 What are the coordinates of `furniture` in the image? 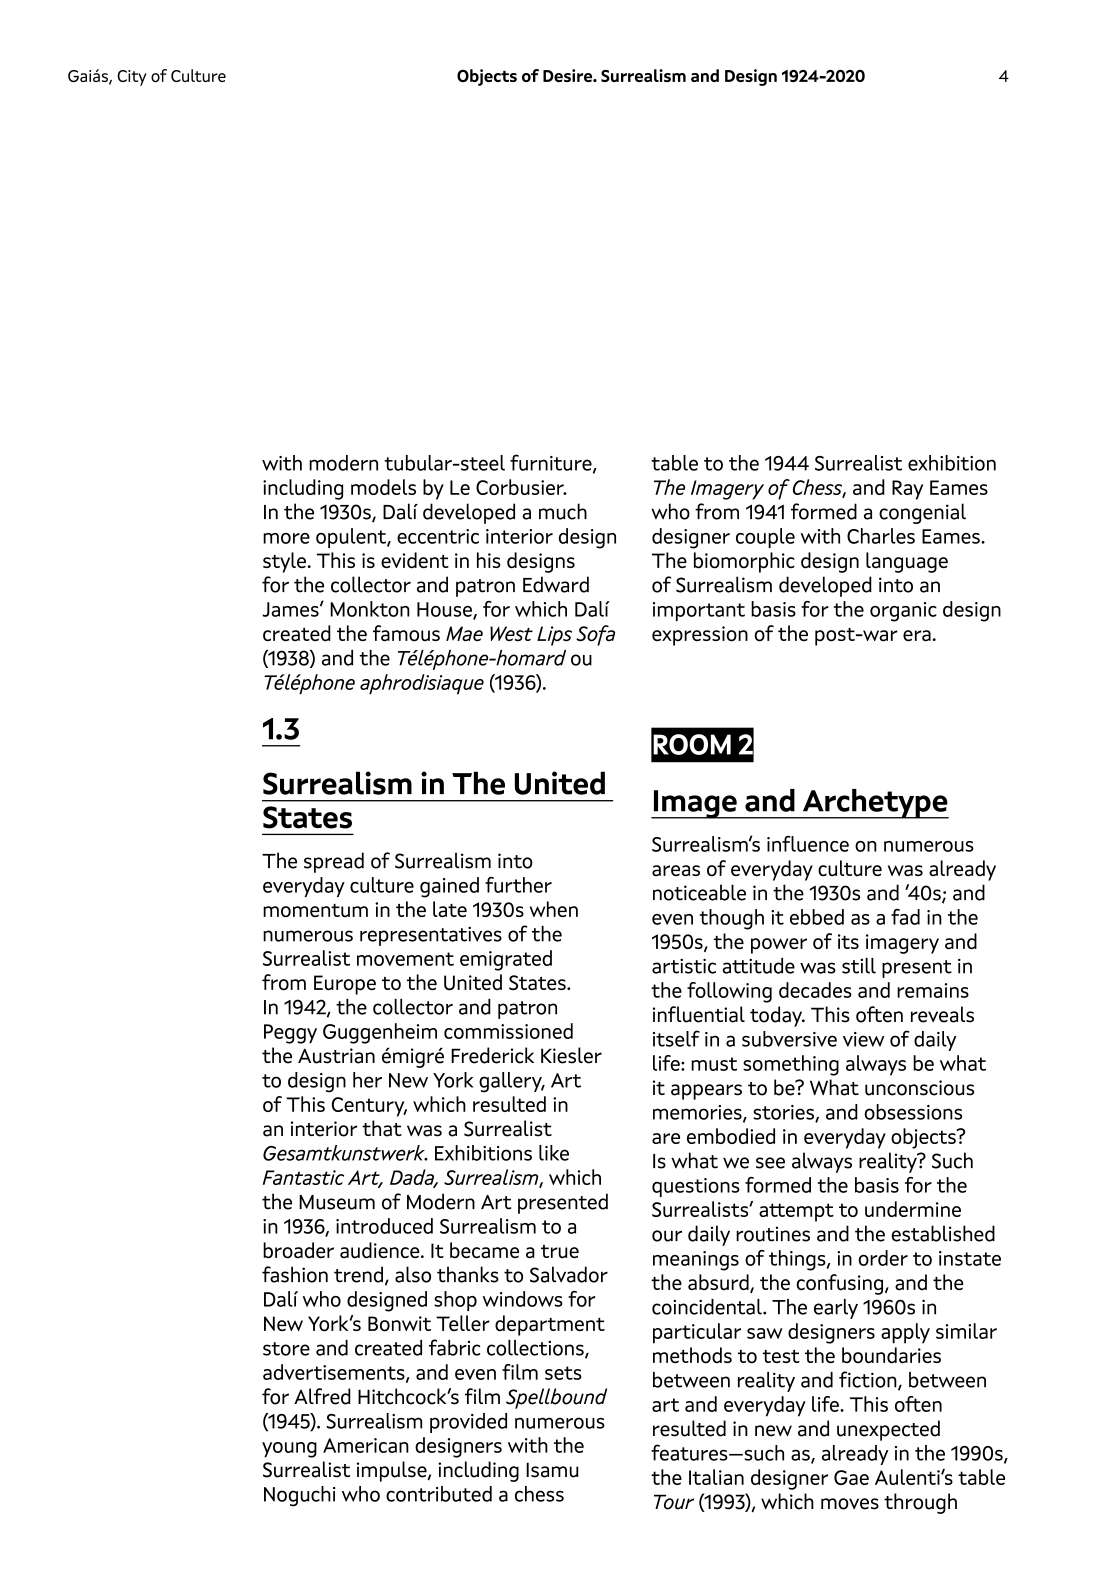 It's located at (552, 463).
